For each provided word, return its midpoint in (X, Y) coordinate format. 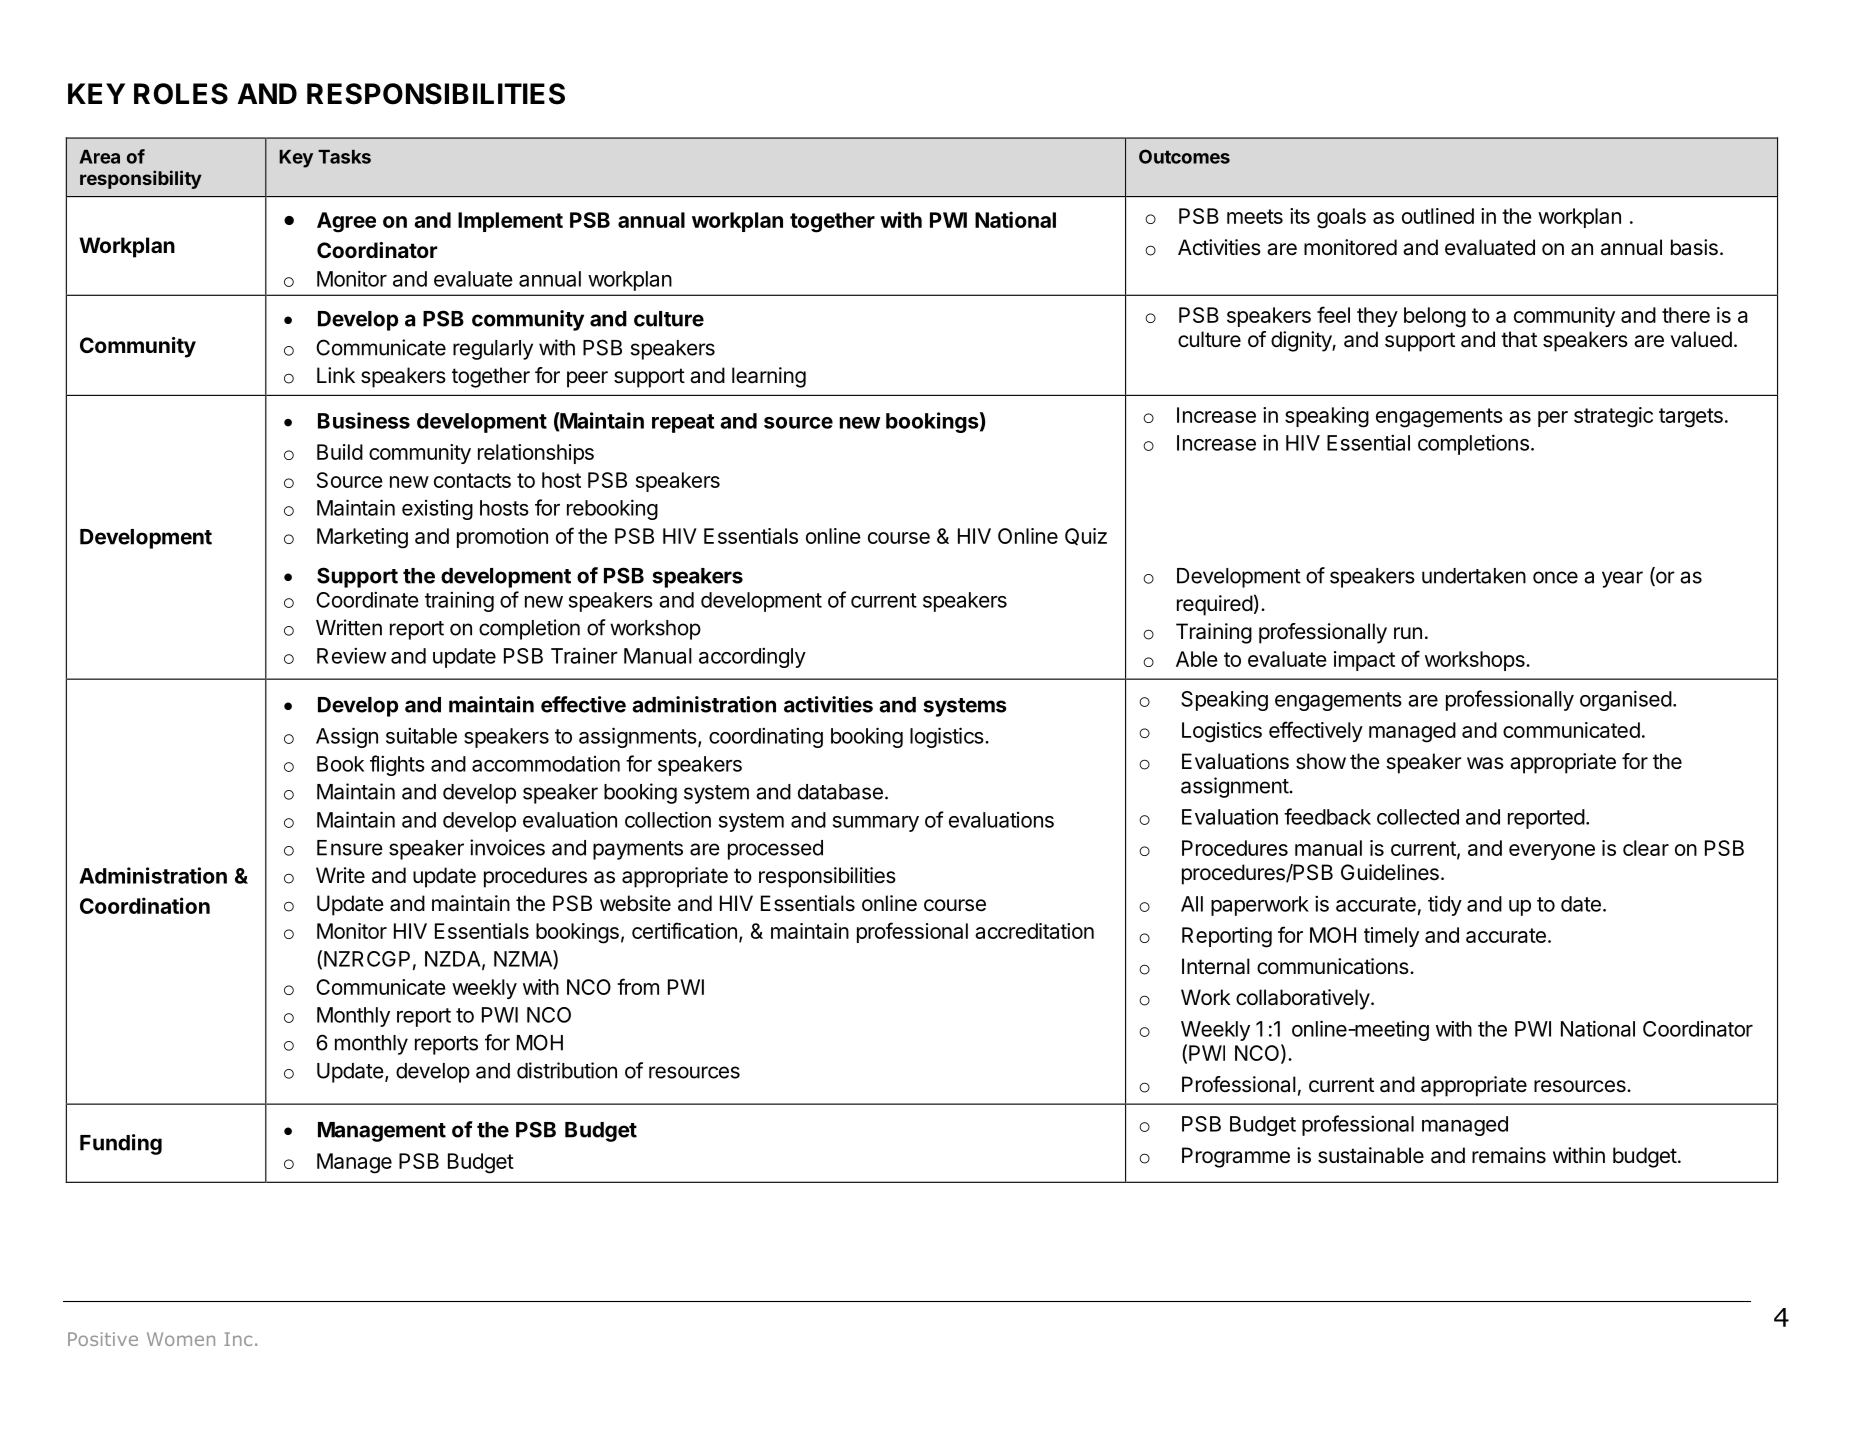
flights (397, 765)
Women (181, 1339)
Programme (1236, 1157)
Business (364, 420)
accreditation (1034, 931)
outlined (1438, 216)
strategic (1613, 417)
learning (769, 377)
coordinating (766, 737)
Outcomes (1184, 156)
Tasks (344, 157)
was (1485, 763)
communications (1333, 966)
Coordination (145, 905)
